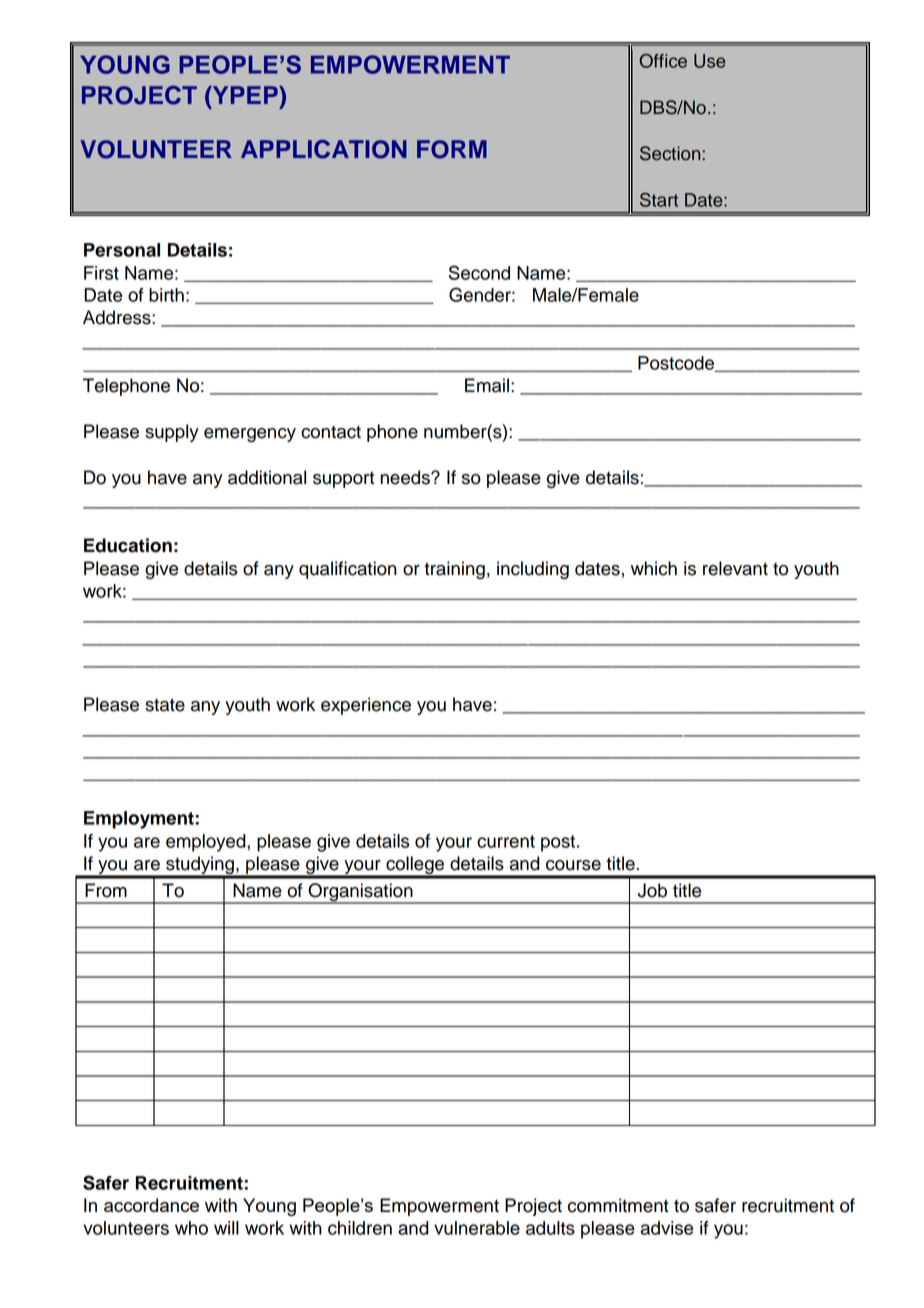 The width and height of the screenshot is (924, 1308). What do you see at coordinates (406, 477) in the screenshot?
I see `needs` at bounding box center [406, 477].
